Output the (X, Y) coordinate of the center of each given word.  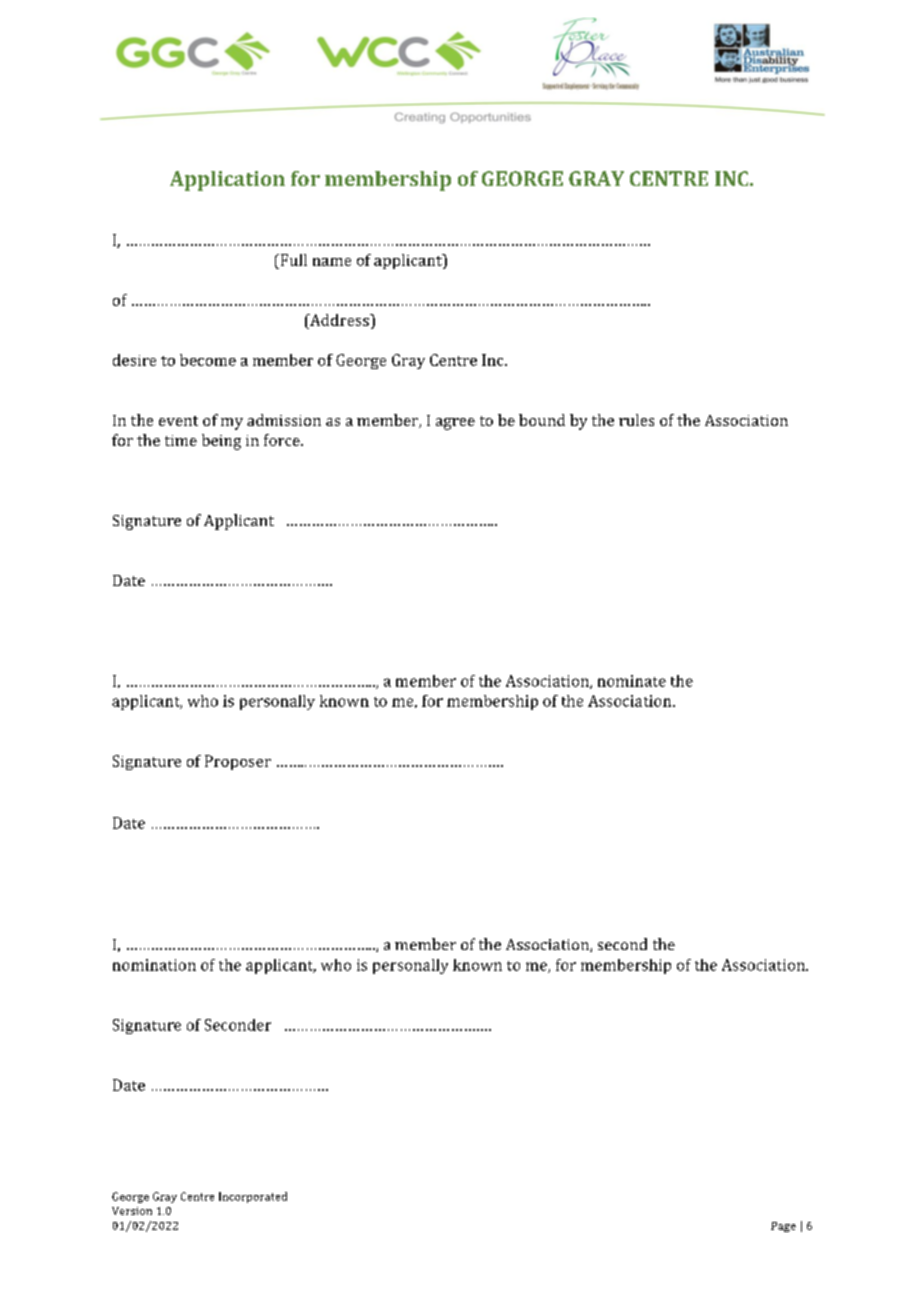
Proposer (238, 762)
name (332, 262)
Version (132, 1211)
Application (227, 181)
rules (636, 420)
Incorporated (253, 1197)
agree (455, 424)
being (221, 442)
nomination (154, 965)
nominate (632, 681)
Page (783, 1227)
